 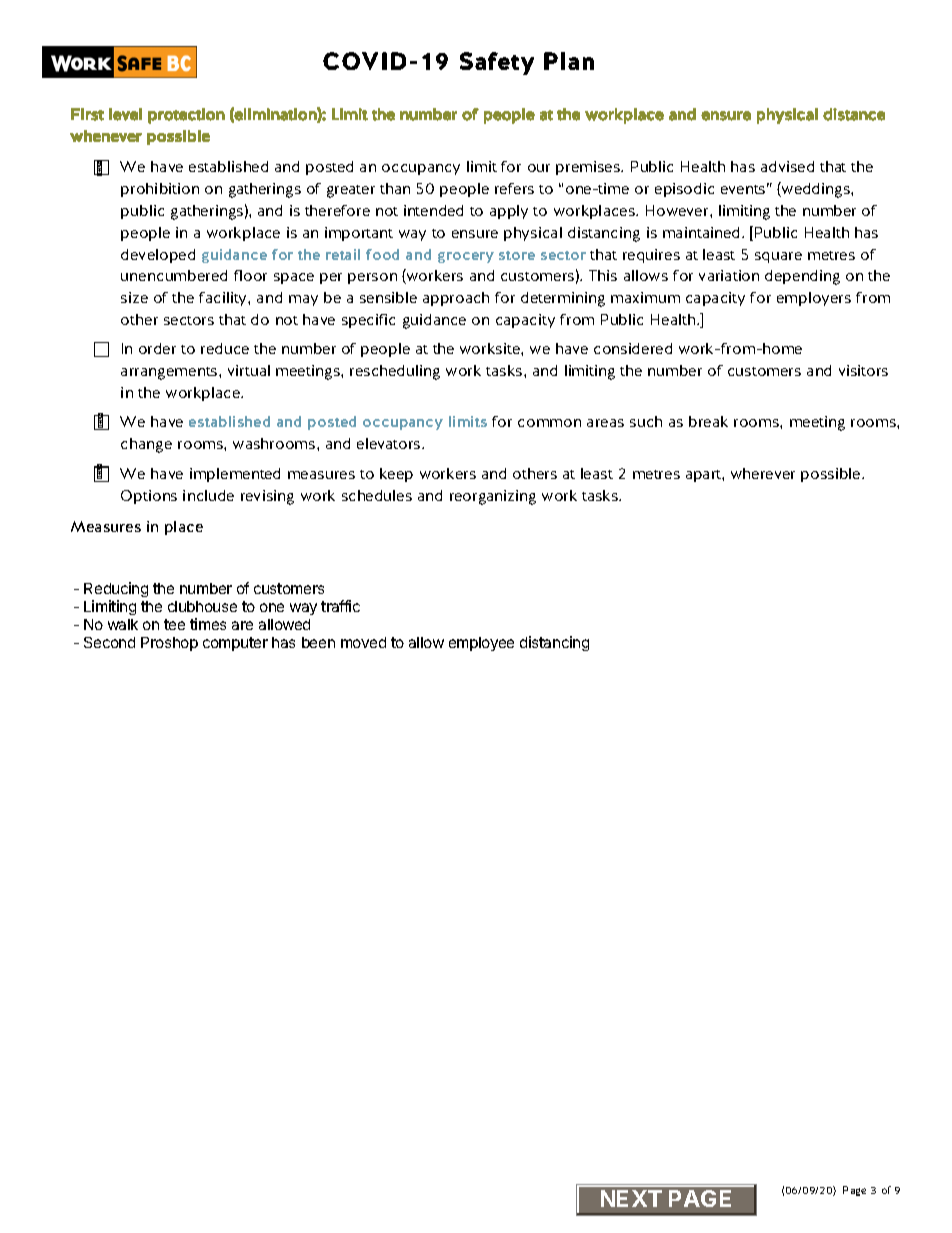 I want to click on distance, so click(x=854, y=114).
